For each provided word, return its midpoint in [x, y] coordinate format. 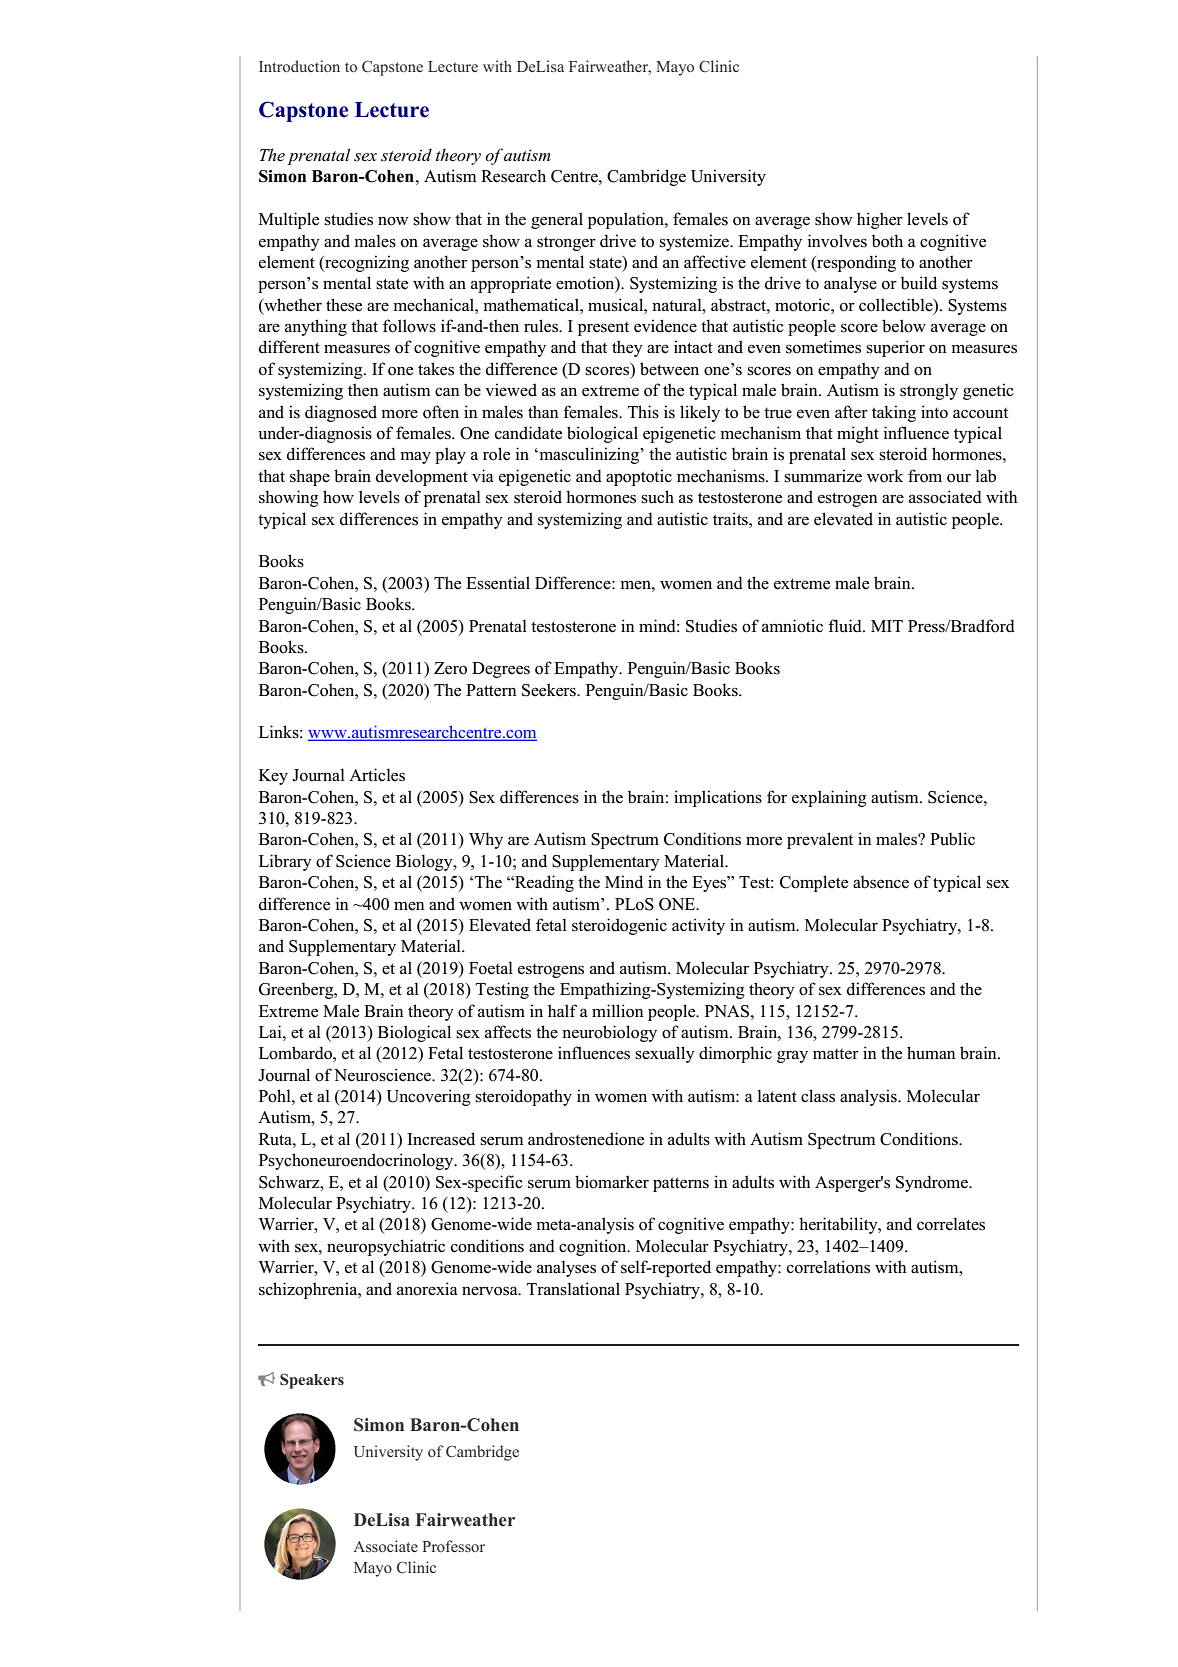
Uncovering [428, 1097]
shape [310, 477]
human [931, 1053]
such [657, 497]
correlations [828, 1267]
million [618, 1011]
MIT [887, 626]
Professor [453, 1546]
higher [880, 220]
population [627, 220]
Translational [573, 1289]
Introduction [299, 66]
